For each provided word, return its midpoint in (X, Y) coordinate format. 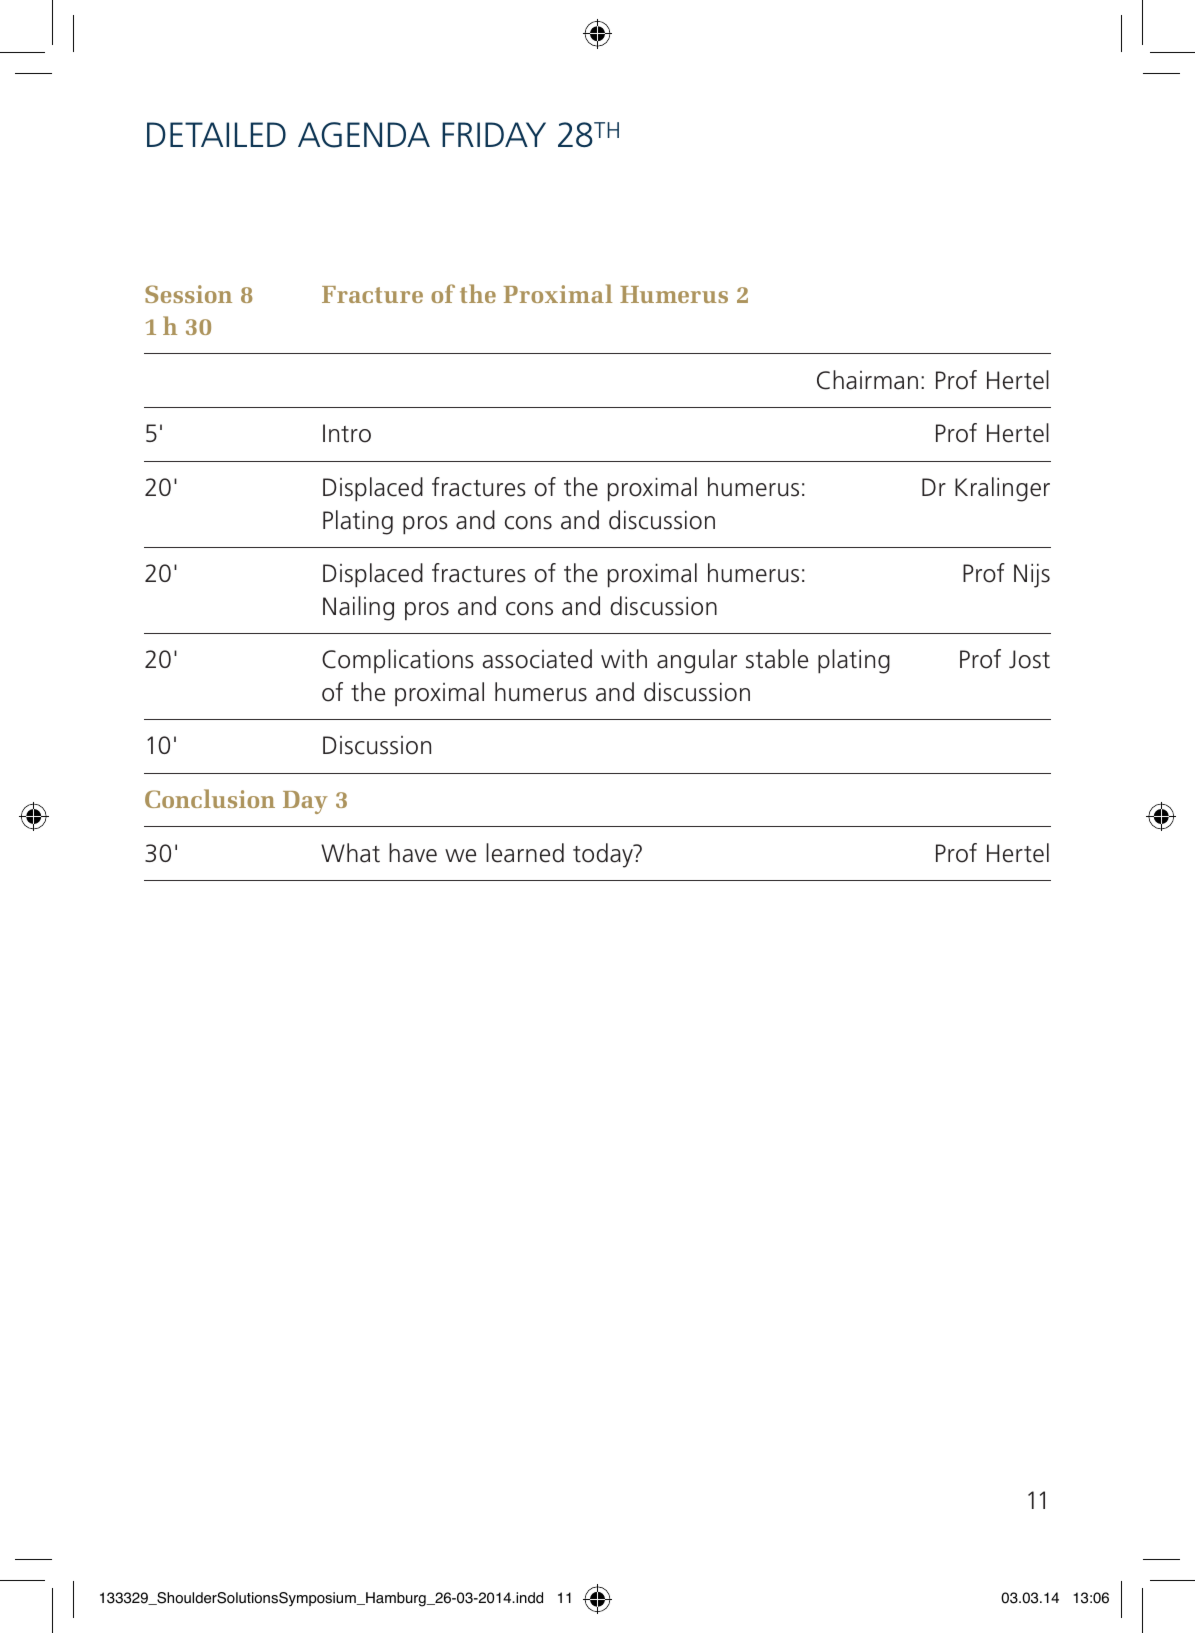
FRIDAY (494, 134)
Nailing (358, 608)
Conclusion (210, 798)
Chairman (867, 380)
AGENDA (364, 135)
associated (537, 659)
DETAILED (216, 134)
